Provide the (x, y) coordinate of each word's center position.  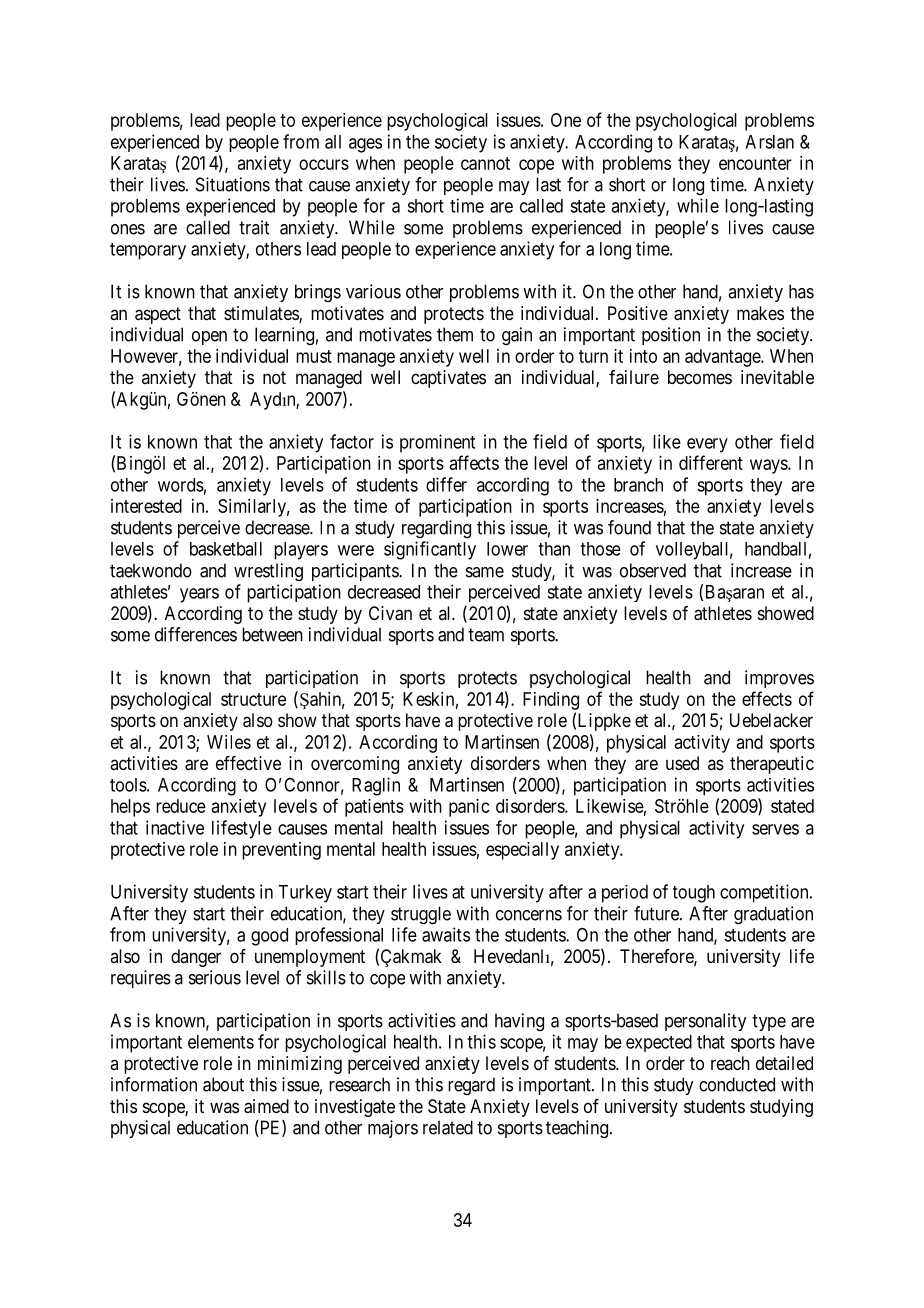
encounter (755, 163)
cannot (485, 163)
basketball (226, 549)
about (223, 1084)
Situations (233, 184)
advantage (723, 358)
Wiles (229, 742)
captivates (448, 379)
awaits (446, 934)
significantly (430, 550)
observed (653, 570)
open (209, 338)
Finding (551, 701)
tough (694, 894)
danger (196, 958)
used (682, 763)
